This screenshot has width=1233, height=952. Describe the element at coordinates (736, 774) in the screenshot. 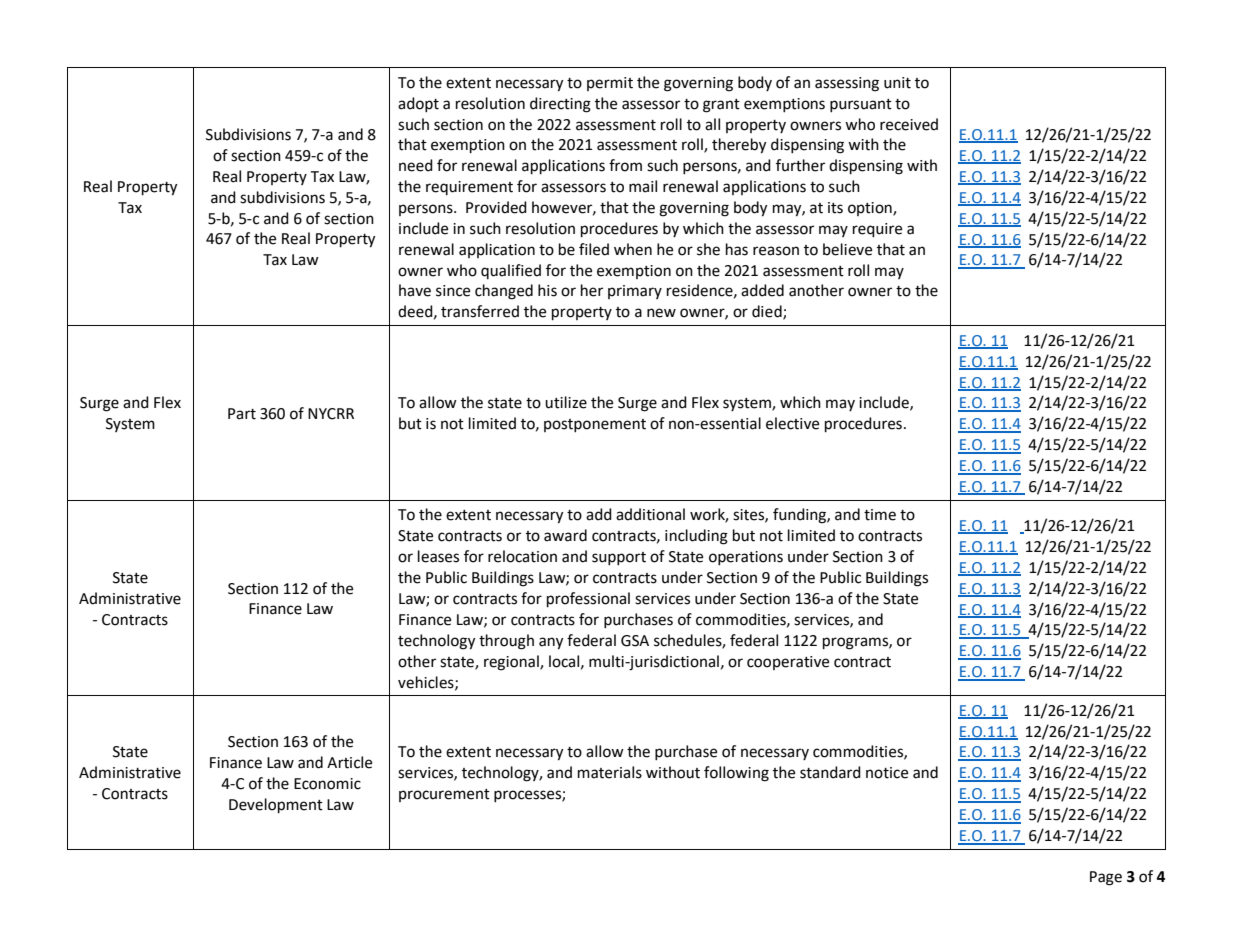

I see `following` at that location.
